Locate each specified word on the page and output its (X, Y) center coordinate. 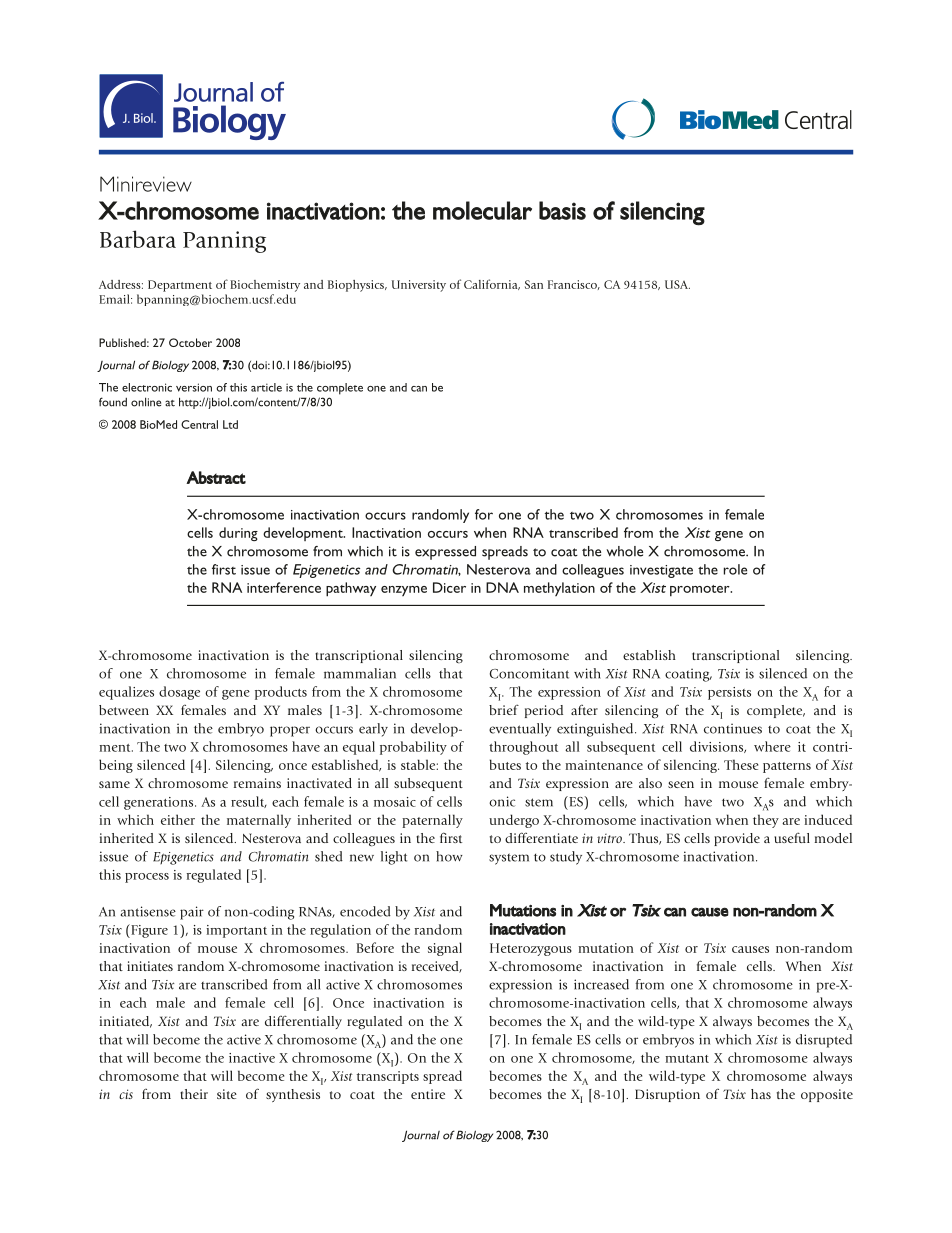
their (194, 1094)
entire (428, 1094)
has (761, 1094)
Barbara (138, 239)
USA (677, 284)
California (492, 284)
